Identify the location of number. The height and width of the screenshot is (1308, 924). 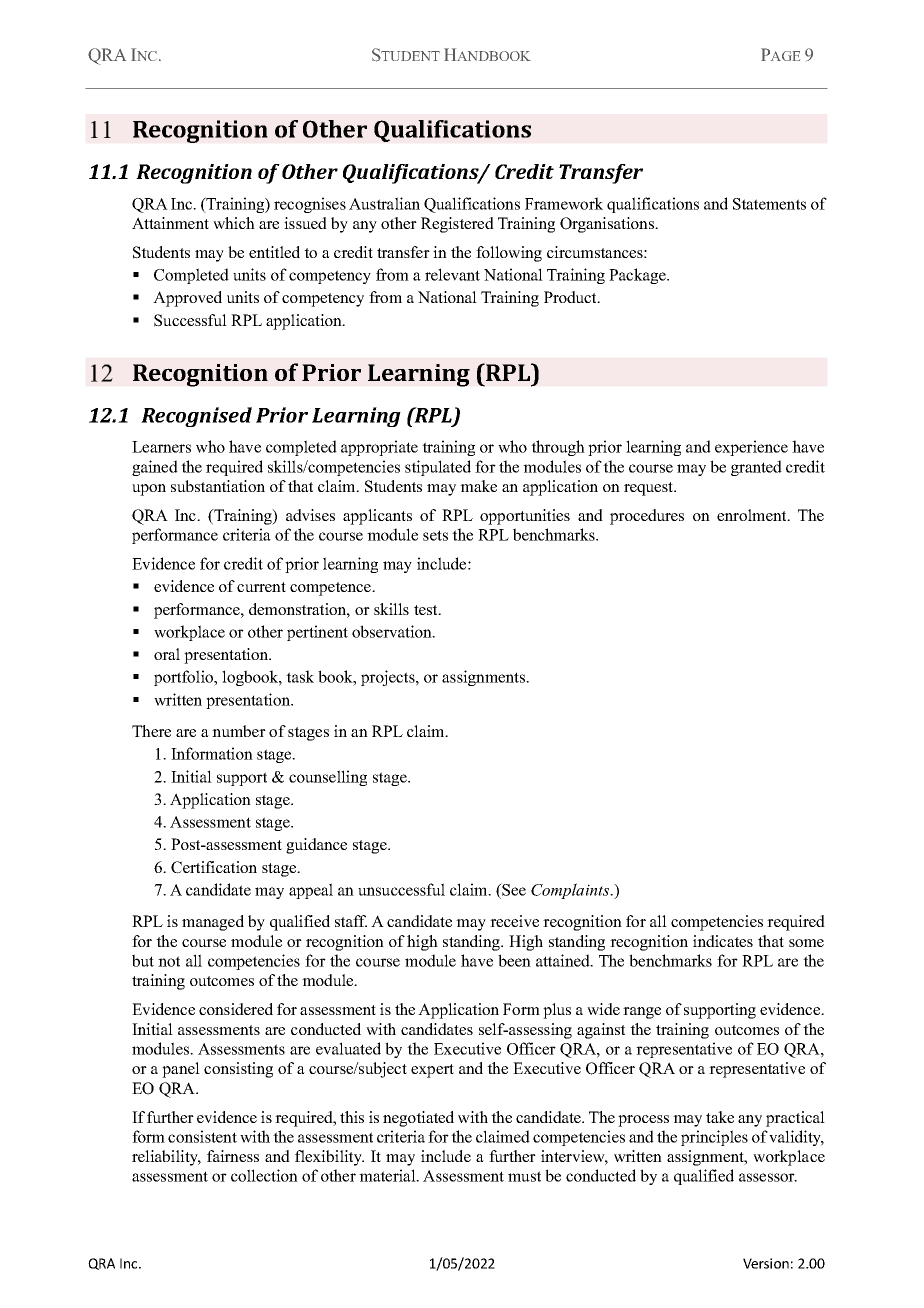
(239, 731).
